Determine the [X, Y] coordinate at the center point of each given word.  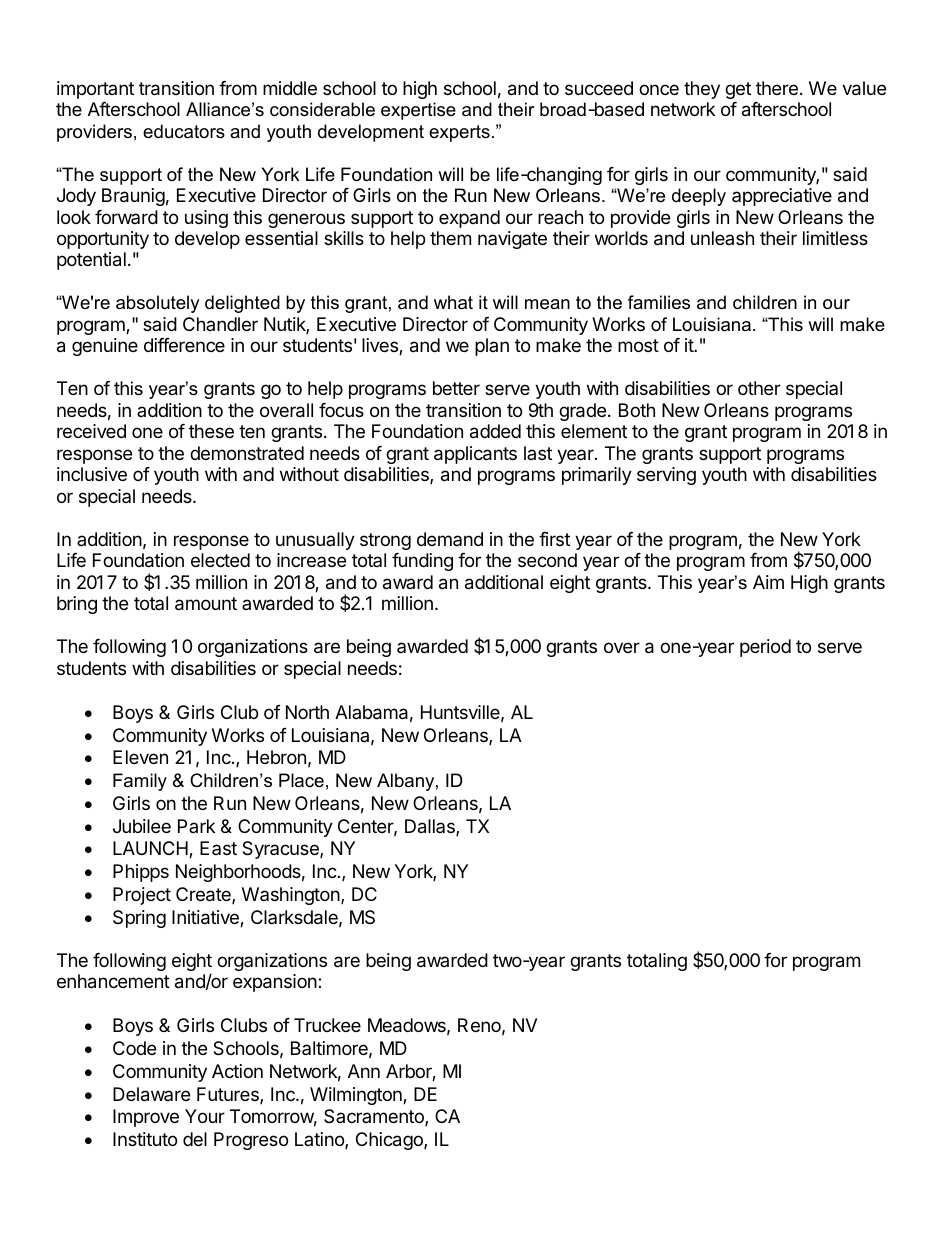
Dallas [431, 827]
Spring [139, 919]
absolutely [158, 304]
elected [220, 560]
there [777, 88]
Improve [146, 1118]
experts [459, 133]
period [765, 648]
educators [184, 131]
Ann [364, 1071]
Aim [768, 582]
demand [450, 539]
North [307, 712]
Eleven [140, 757]
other [759, 388]
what [453, 302]
